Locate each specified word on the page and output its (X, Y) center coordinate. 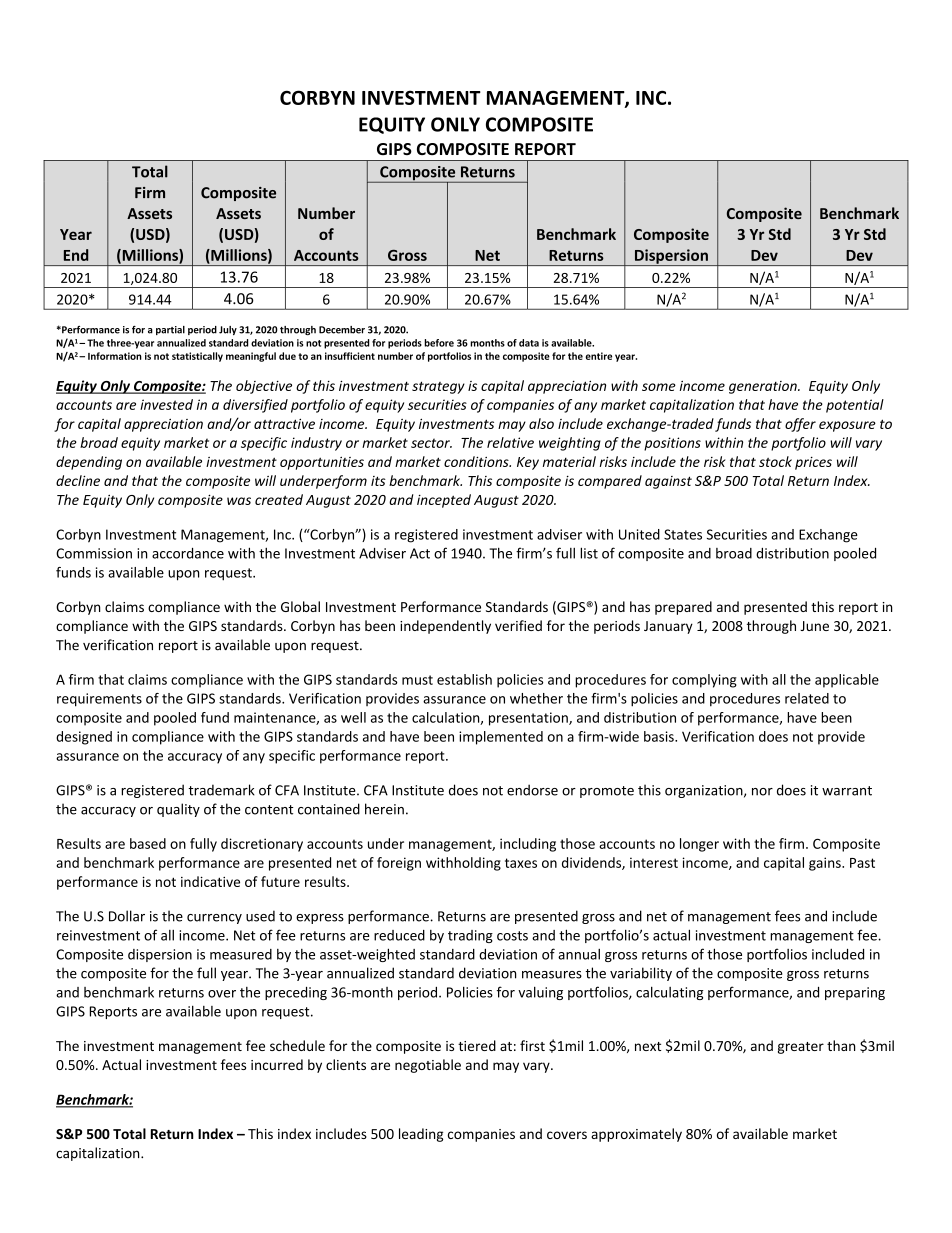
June (814, 626)
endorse (532, 790)
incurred (277, 1064)
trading (470, 936)
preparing (855, 993)
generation (764, 387)
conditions (477, 461)
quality (178, 810)
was (239, 501)
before (439, 343)
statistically (197, 357)
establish (464, 679)
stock (775, 461)
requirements (99, 700)
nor (762, 792)
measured (241, 954)
